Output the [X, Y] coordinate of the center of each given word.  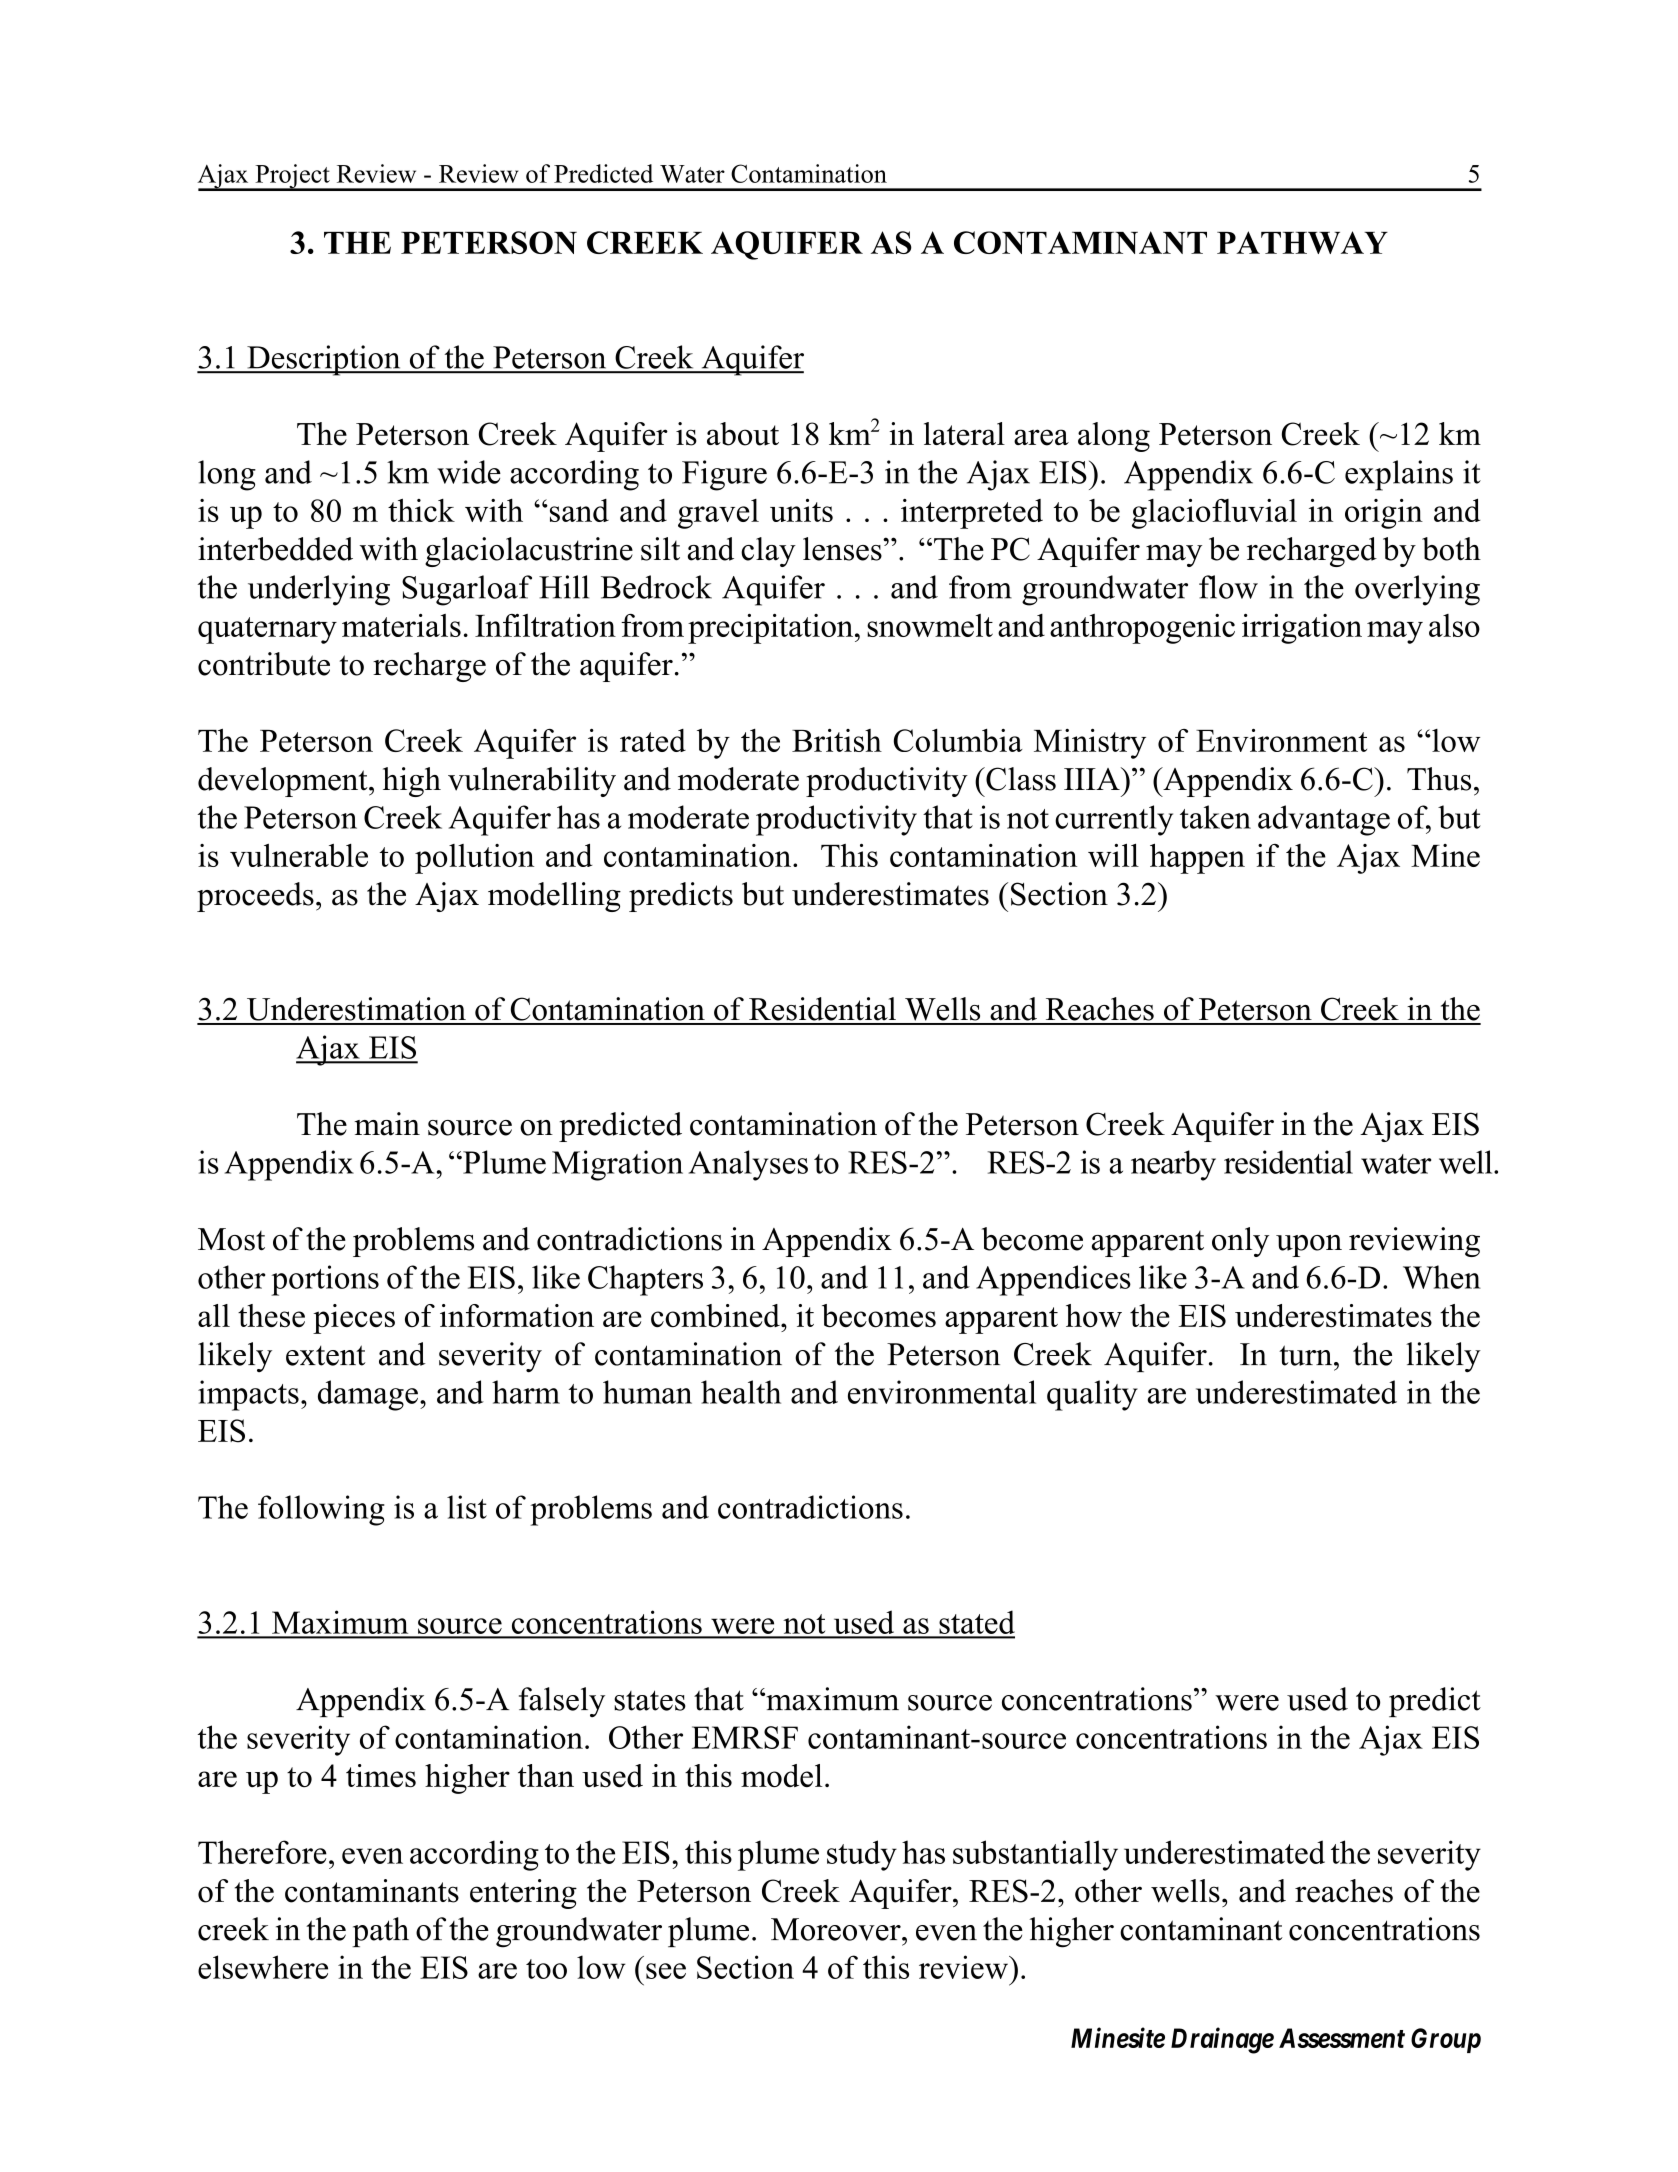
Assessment [1342, 2038]
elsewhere [263, 1967]
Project [292, 177]
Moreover [837, 1929]
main [387, 1124]
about [743, 434]
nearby [1173, 1165]
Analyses [748, 1165]
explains [1399, 475]
